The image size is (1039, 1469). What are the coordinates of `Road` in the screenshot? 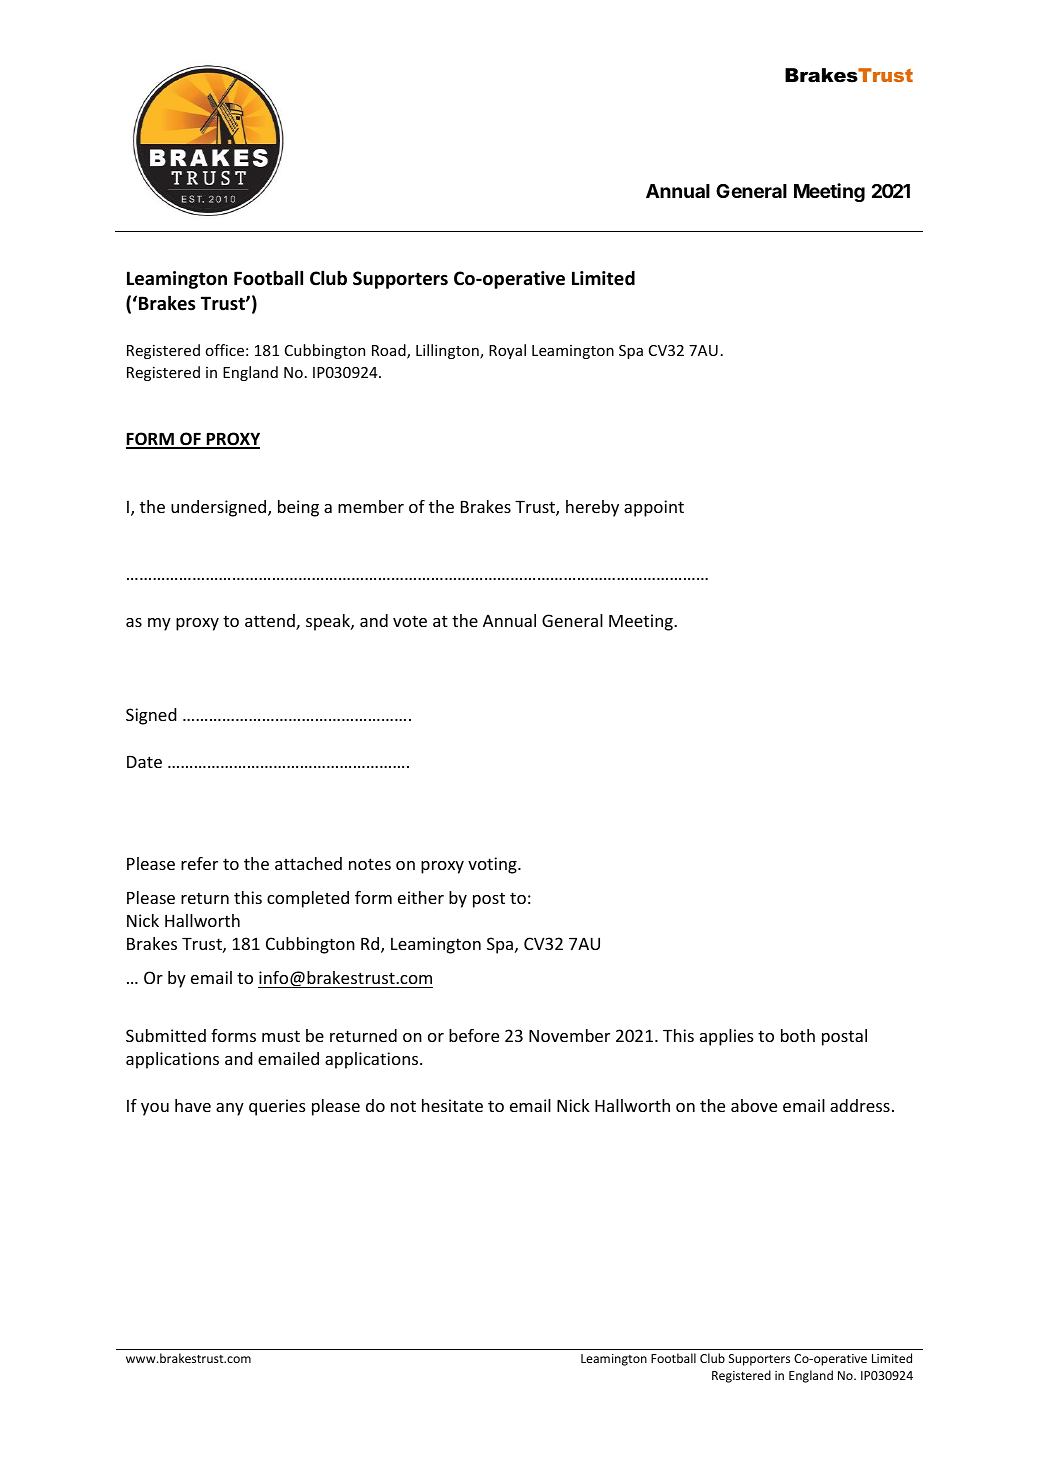 It's located at (390, 351).
